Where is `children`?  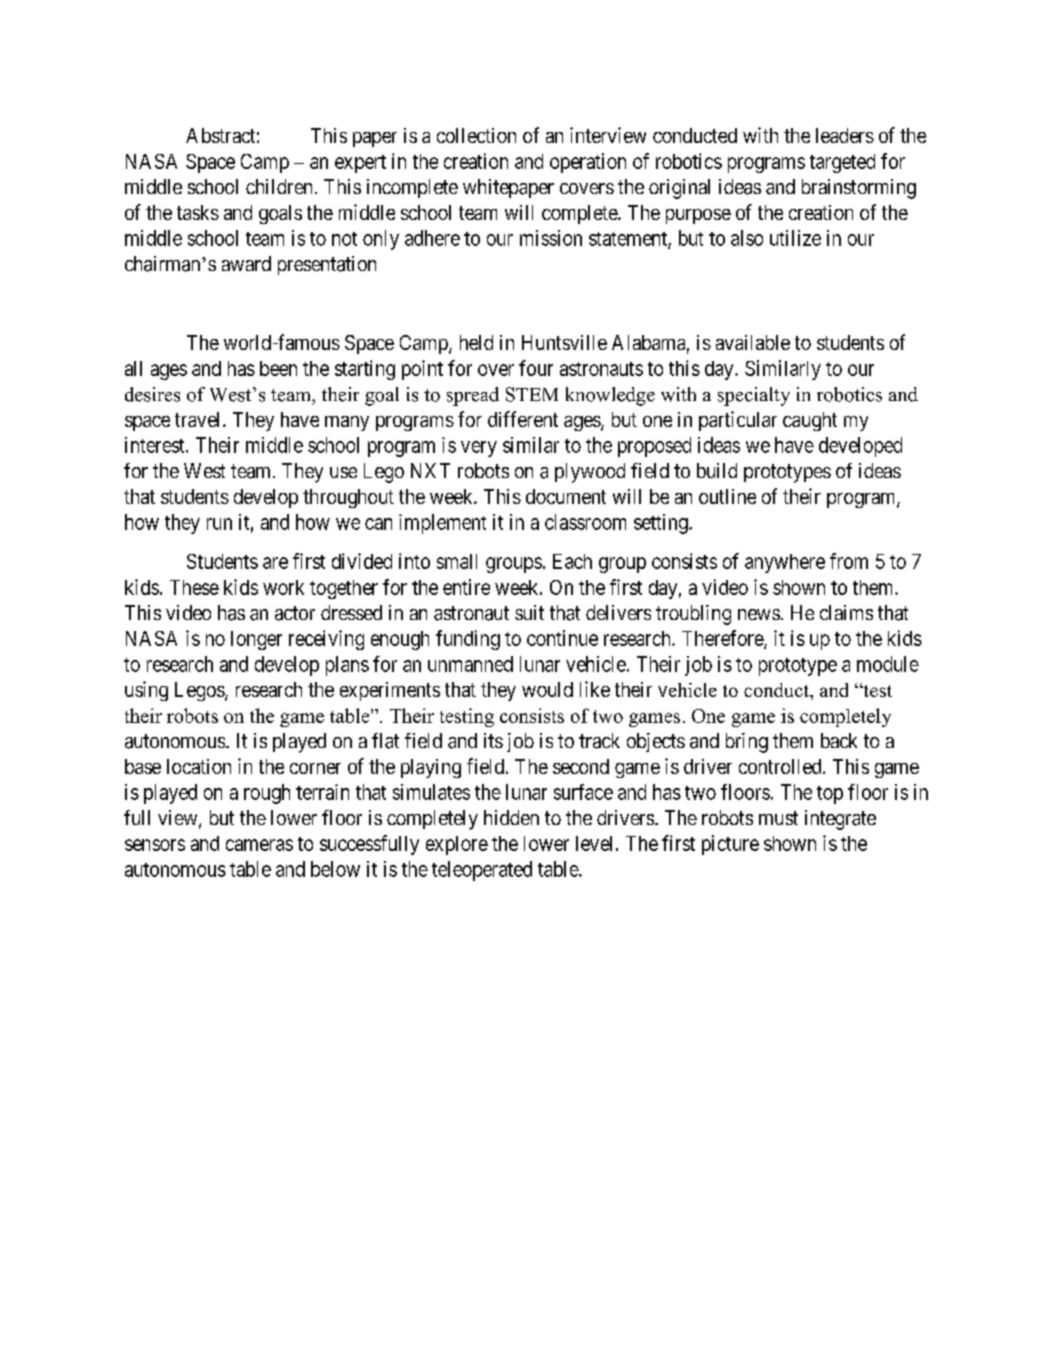 children is located at coordinates (279, 186).
